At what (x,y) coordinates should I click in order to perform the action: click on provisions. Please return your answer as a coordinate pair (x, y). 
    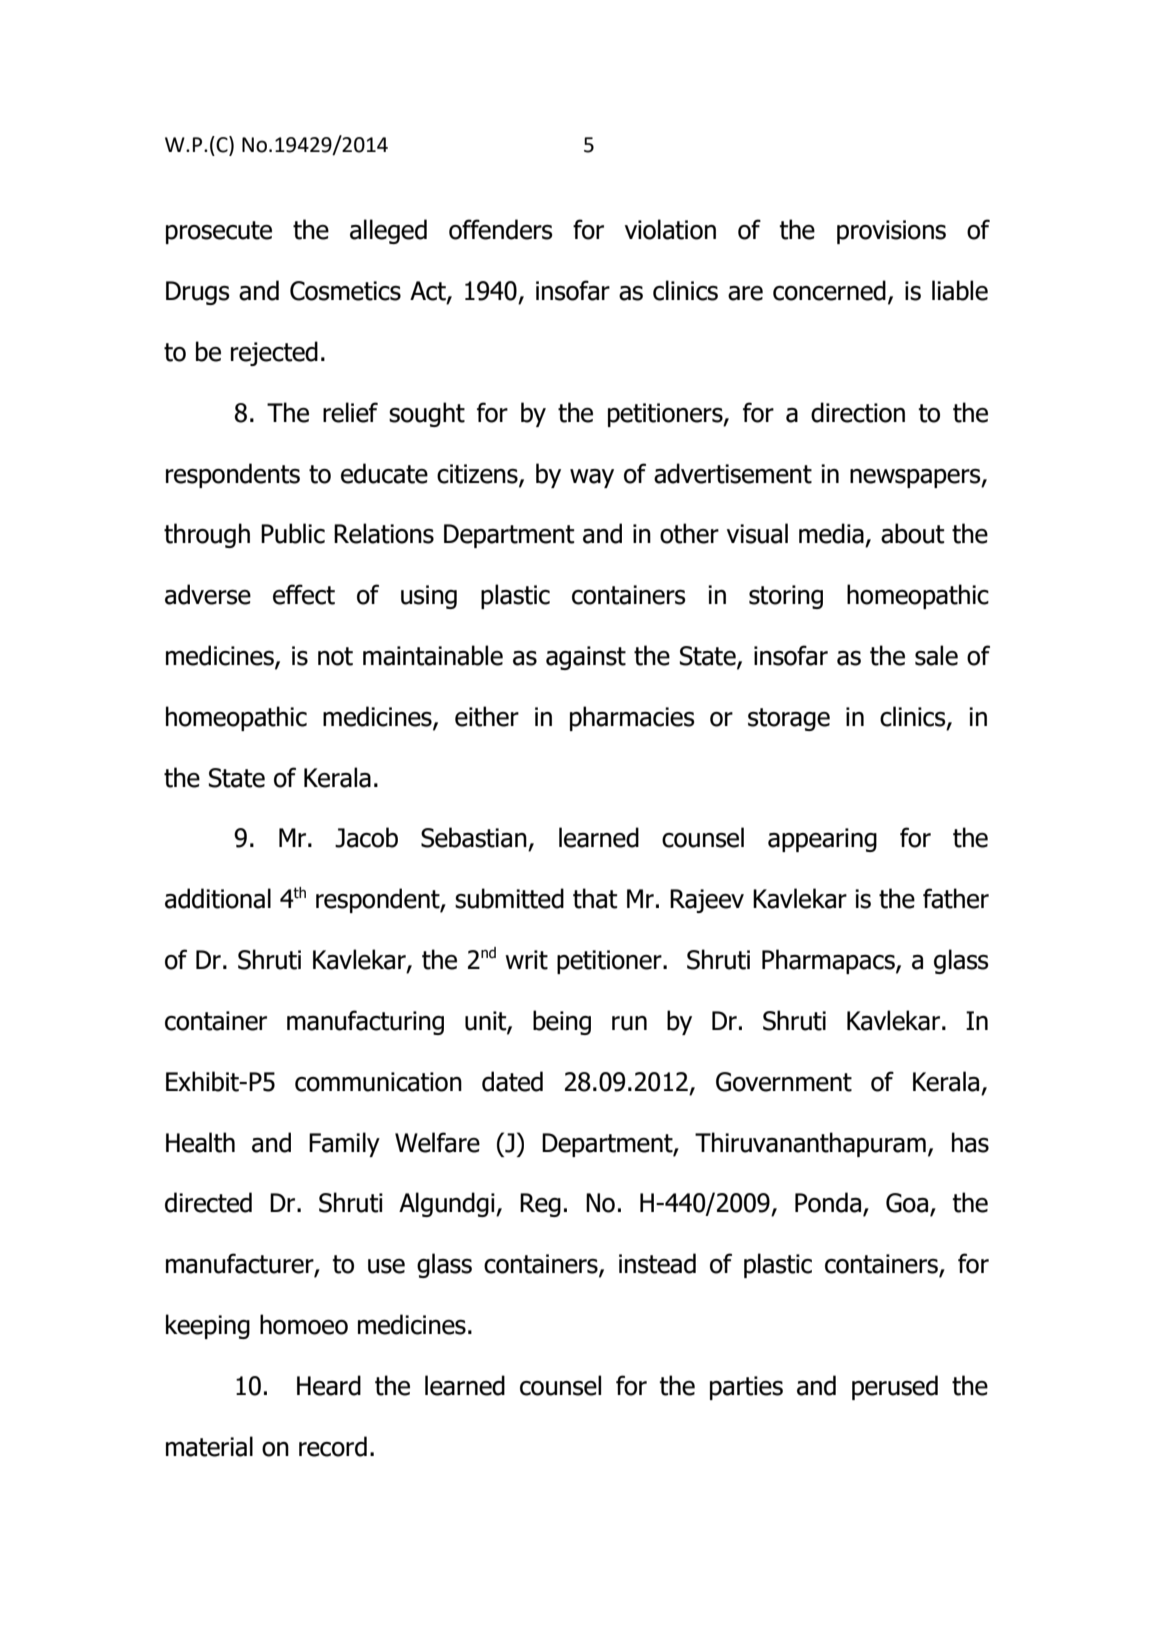
    Looking at the image, I should click on (891, 232).
